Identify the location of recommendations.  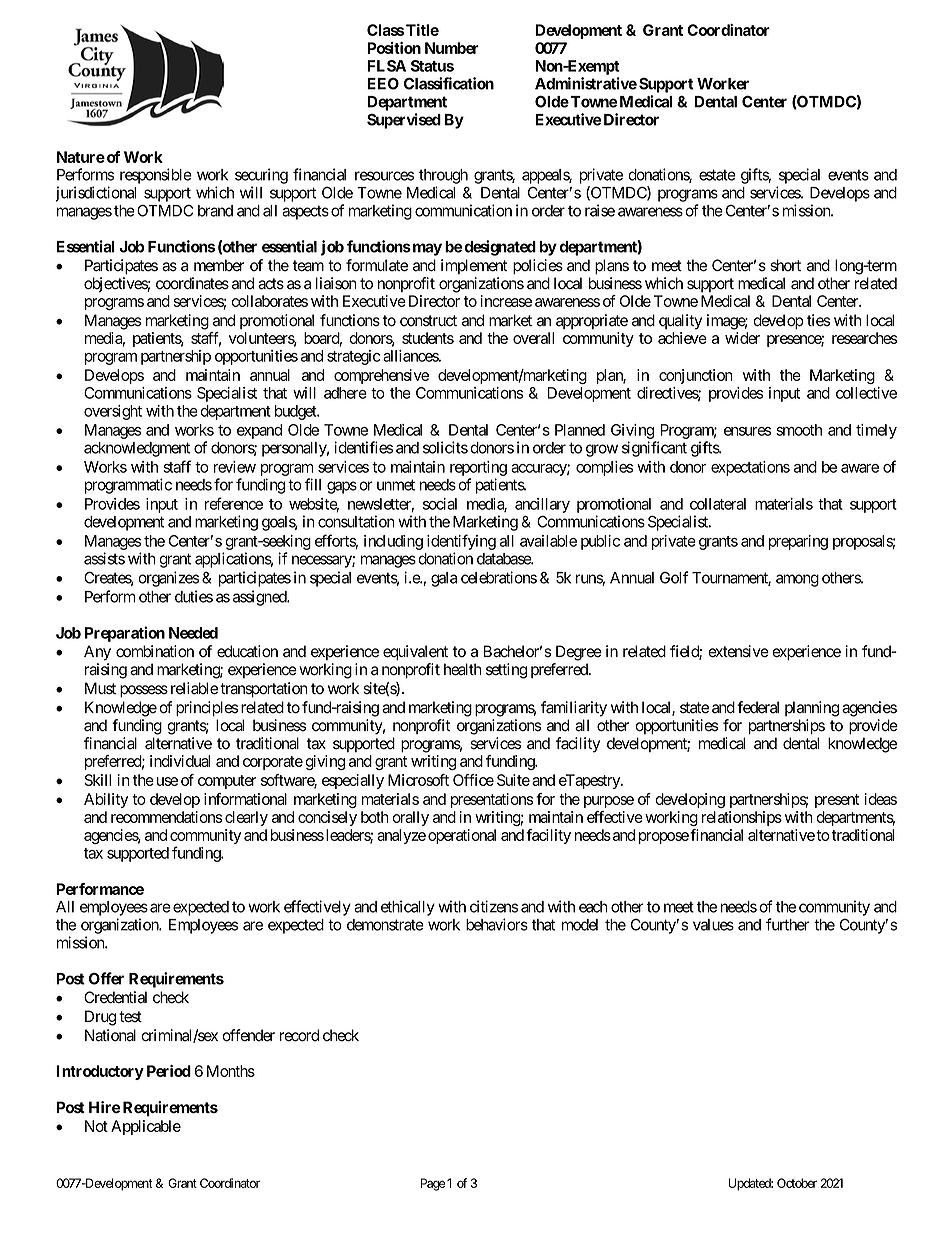
(166, 817).
